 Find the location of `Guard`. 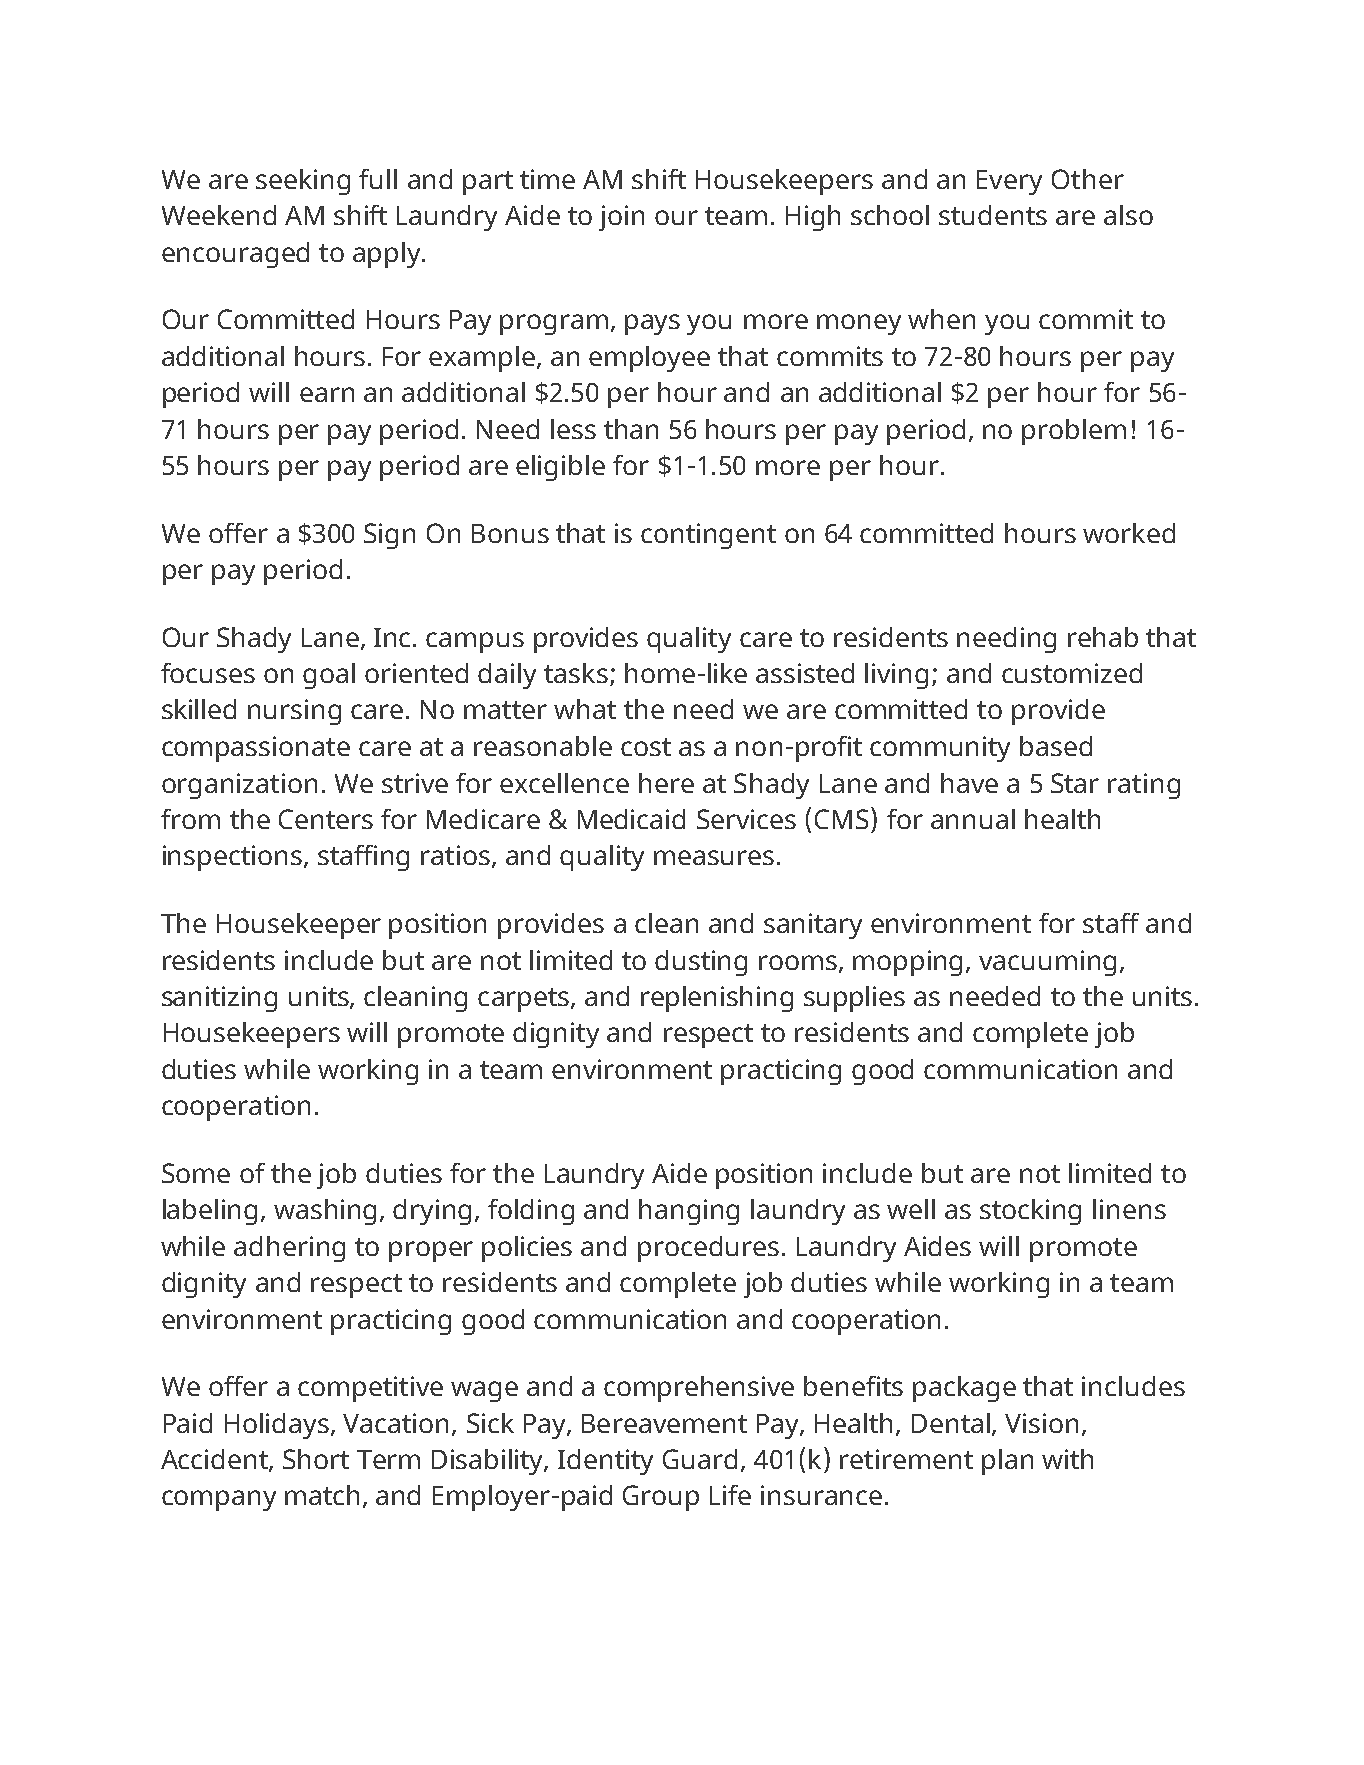

Guard is located at coordinates (700, 1459).
